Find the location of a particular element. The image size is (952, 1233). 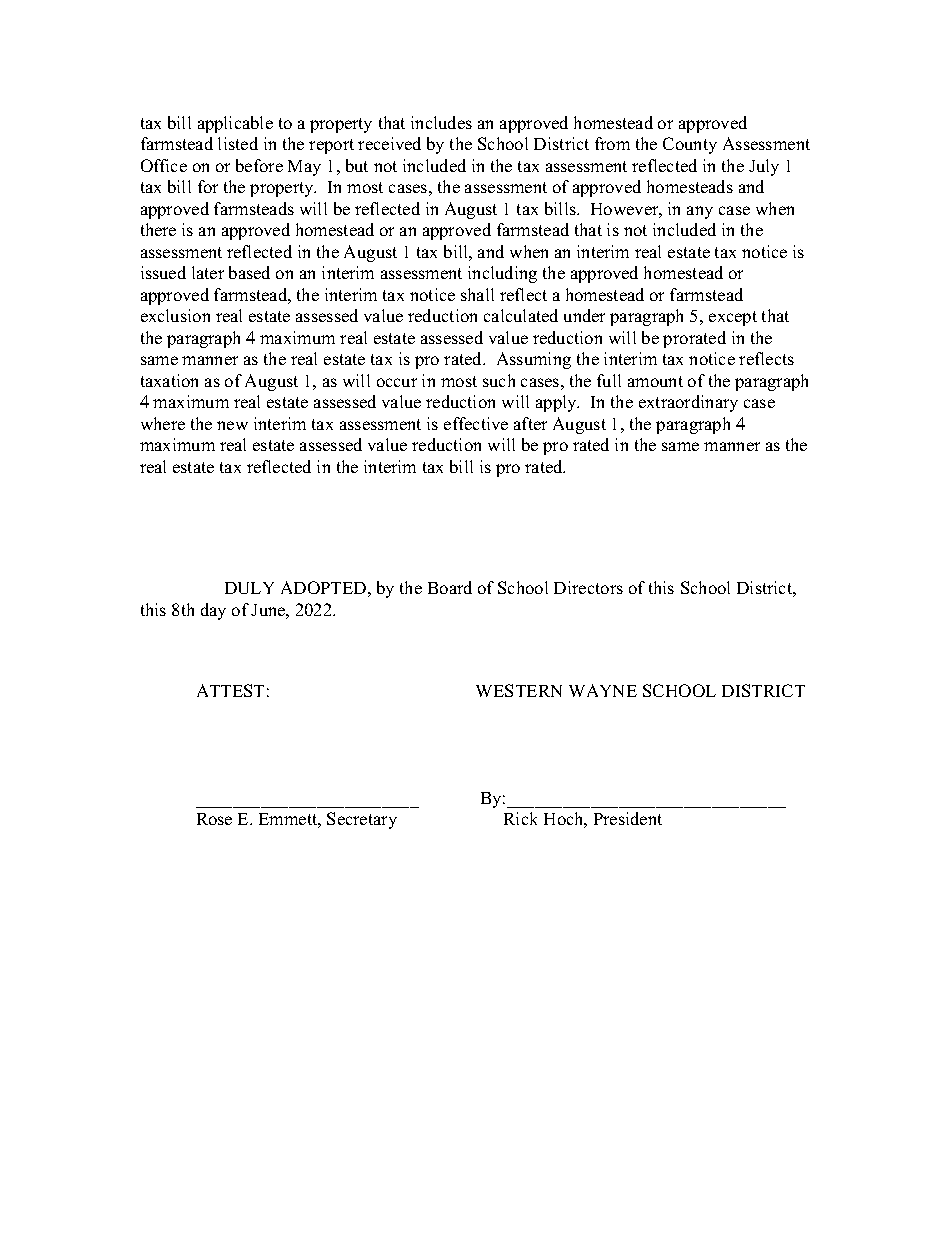

taxation is located at coordinates (169, 380).
